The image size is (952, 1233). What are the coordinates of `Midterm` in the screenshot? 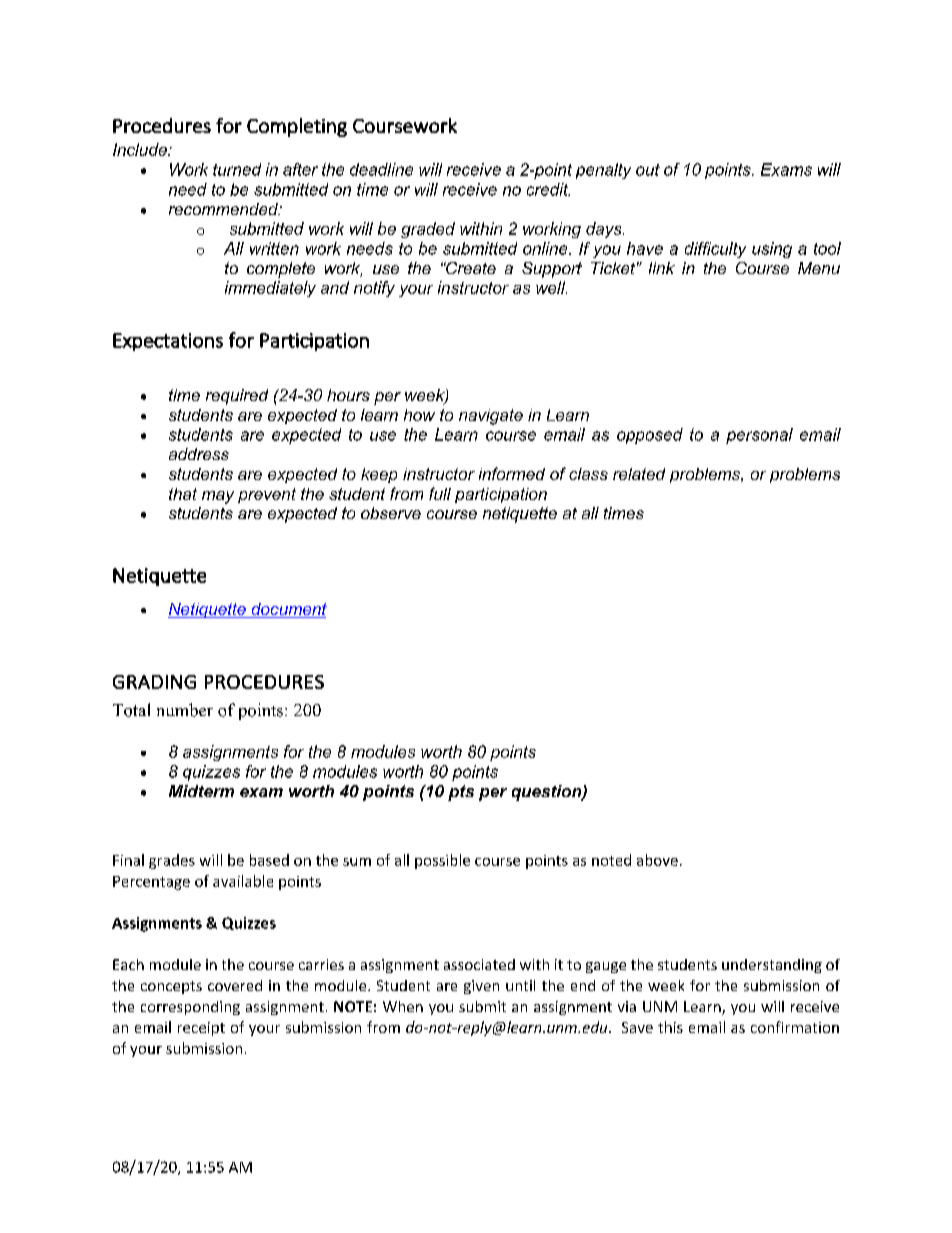 It's located at (201, 791).
